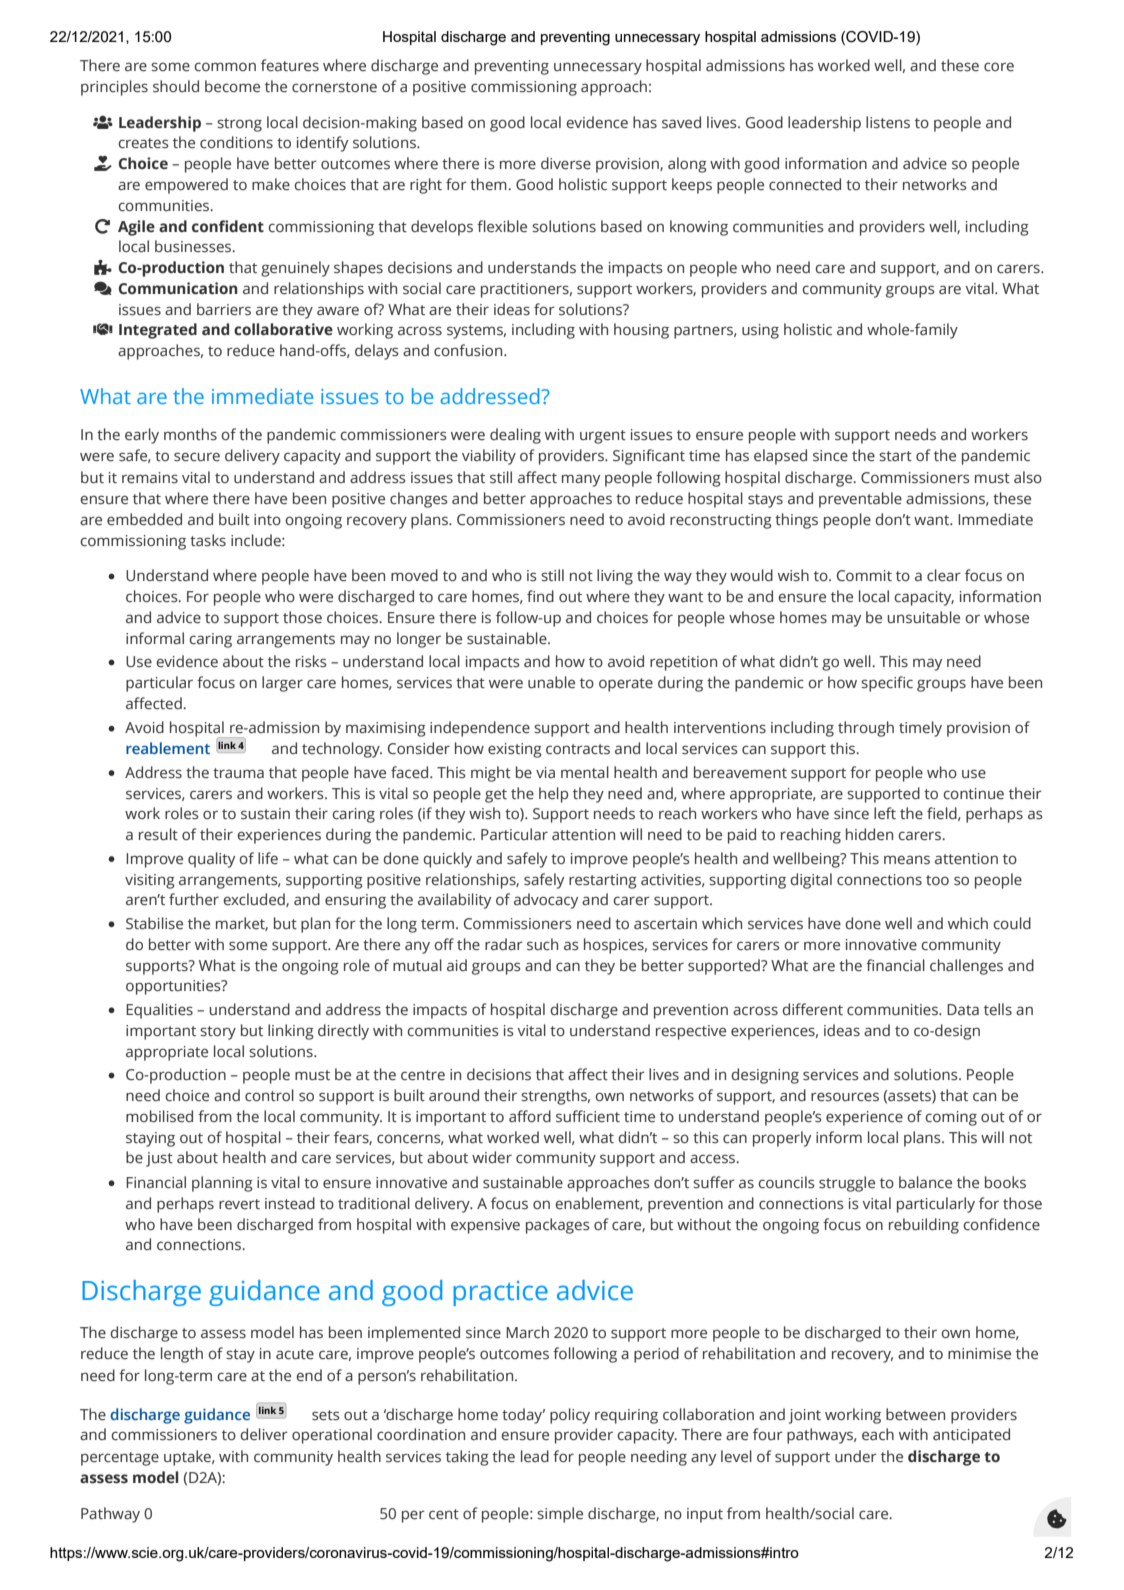 Image resolution: width=1124 pixels, height=1590 pixels. What do you see at coordinates (971, 1436) in the image?
I see `anticipated` at bounding box center [971, 1436].
